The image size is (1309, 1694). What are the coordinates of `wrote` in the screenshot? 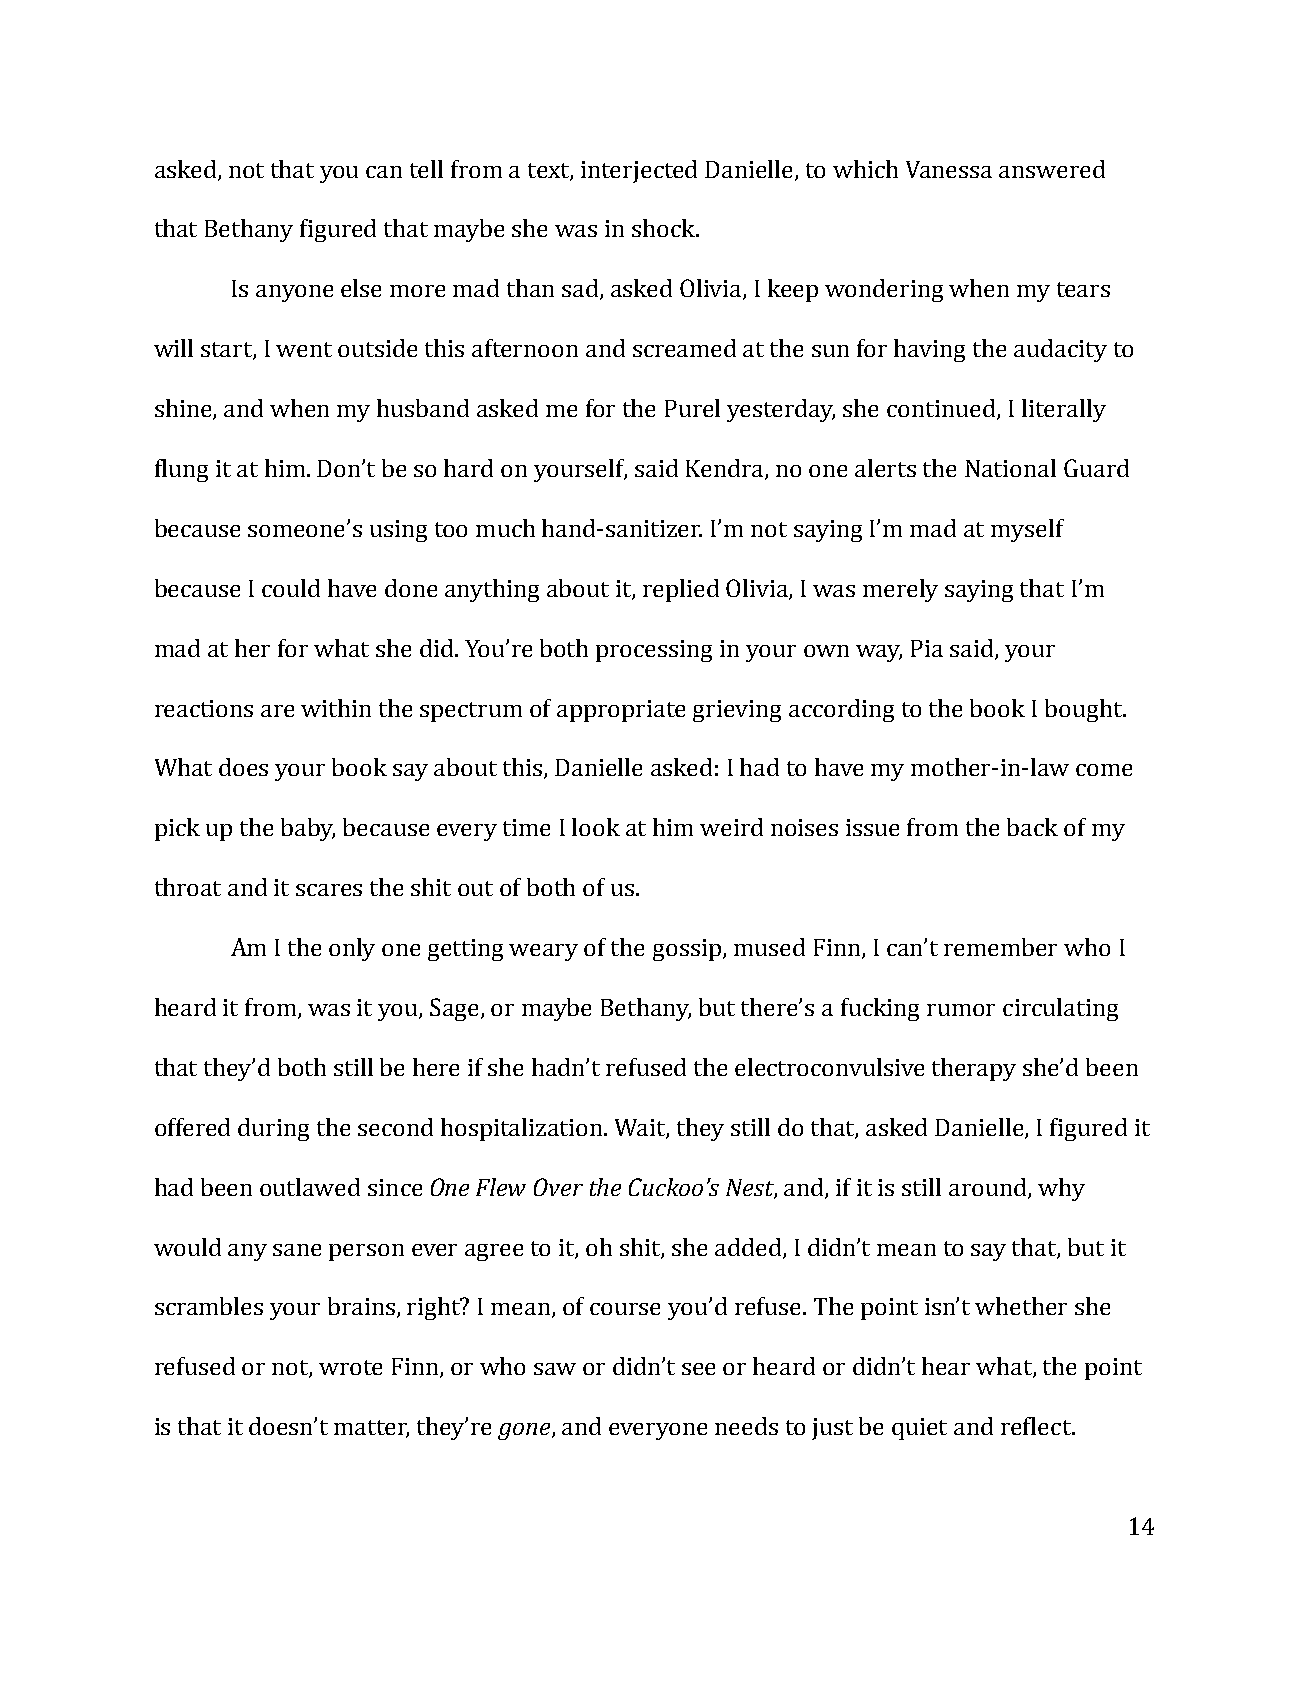 It's located at (350, 1367).
